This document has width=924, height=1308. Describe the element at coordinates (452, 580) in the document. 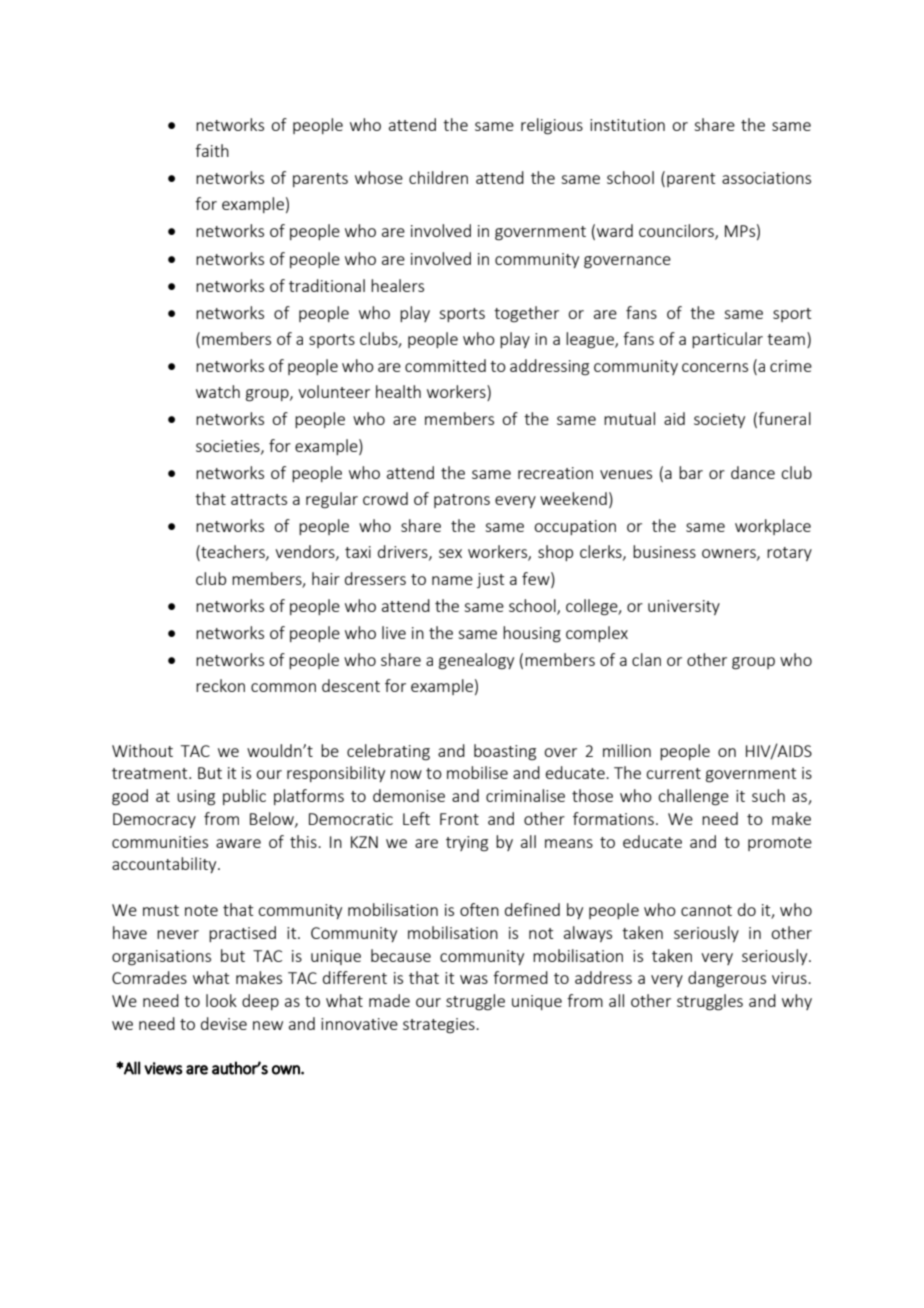

I see `name` at that location.
